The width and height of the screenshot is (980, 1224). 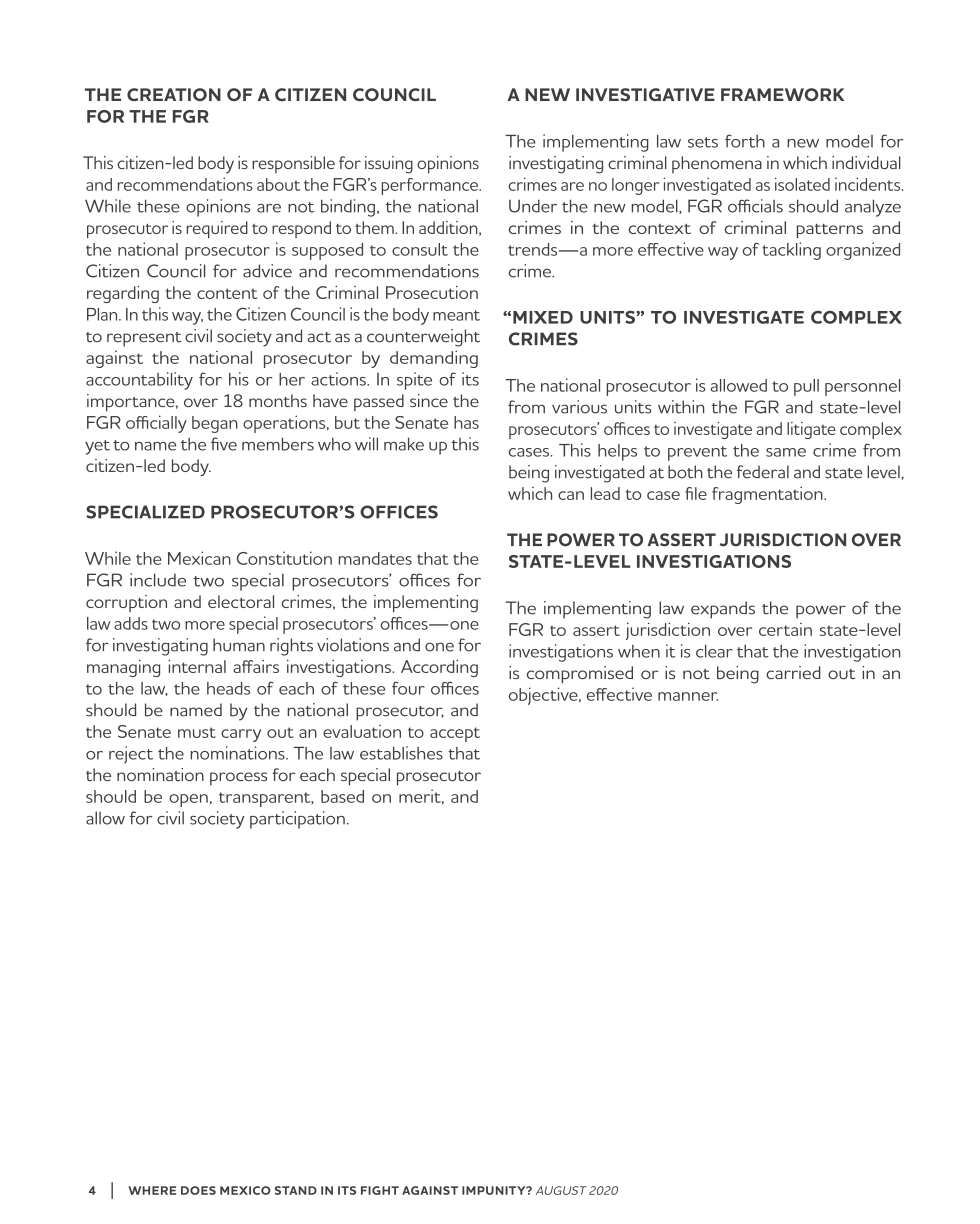 What do you see at coordinates (342, 796) in the screenshot?
I see `based` at bounding box center [342, 796].
